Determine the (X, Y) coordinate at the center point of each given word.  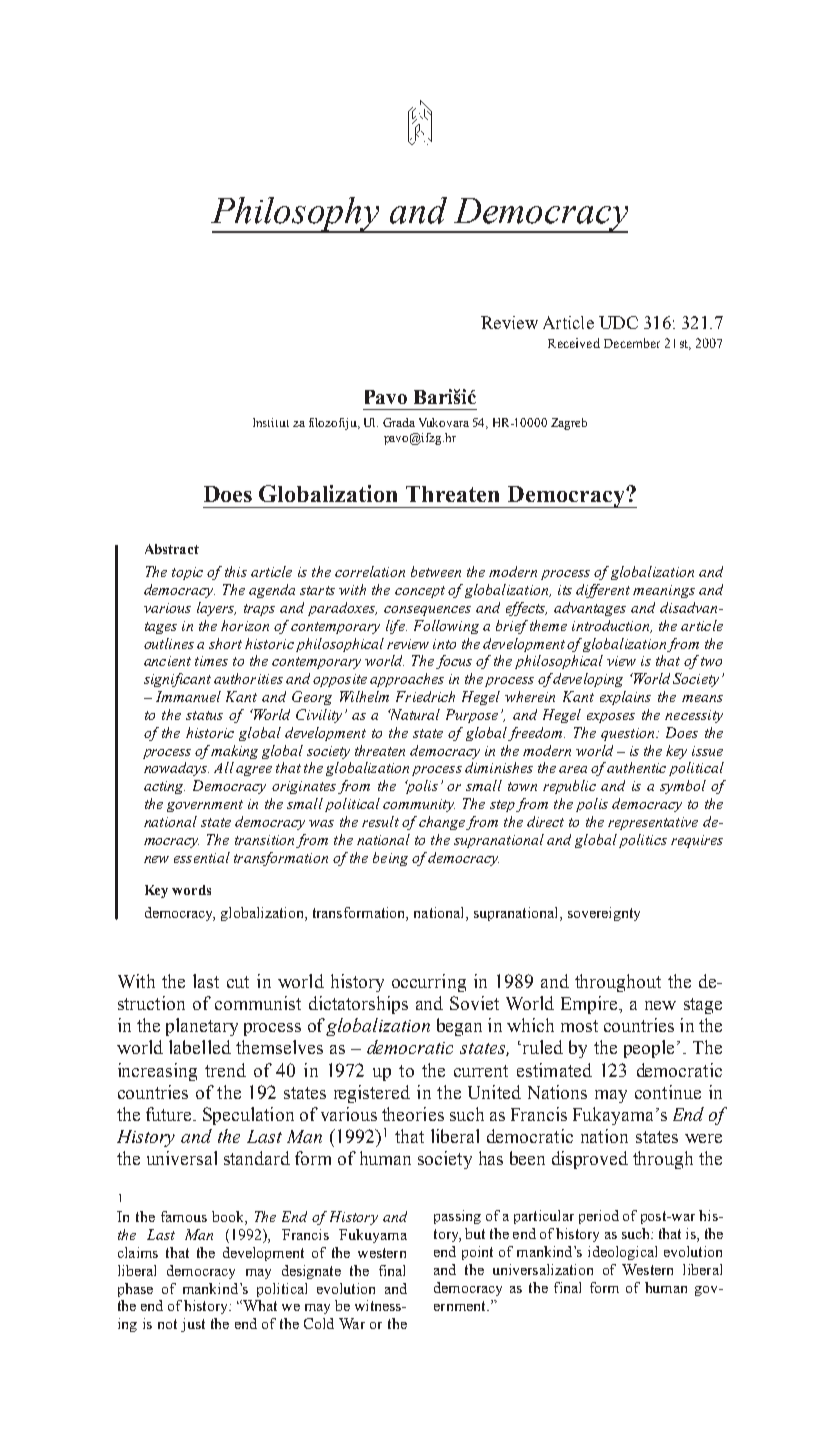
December (632, 343)
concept (420, 592)
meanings (664, 591)
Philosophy (297, 215)
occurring (429, 983)
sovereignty (604, 914)
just (193, 1325)
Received (574, 343)
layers (216, 609)
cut (238, 982)
